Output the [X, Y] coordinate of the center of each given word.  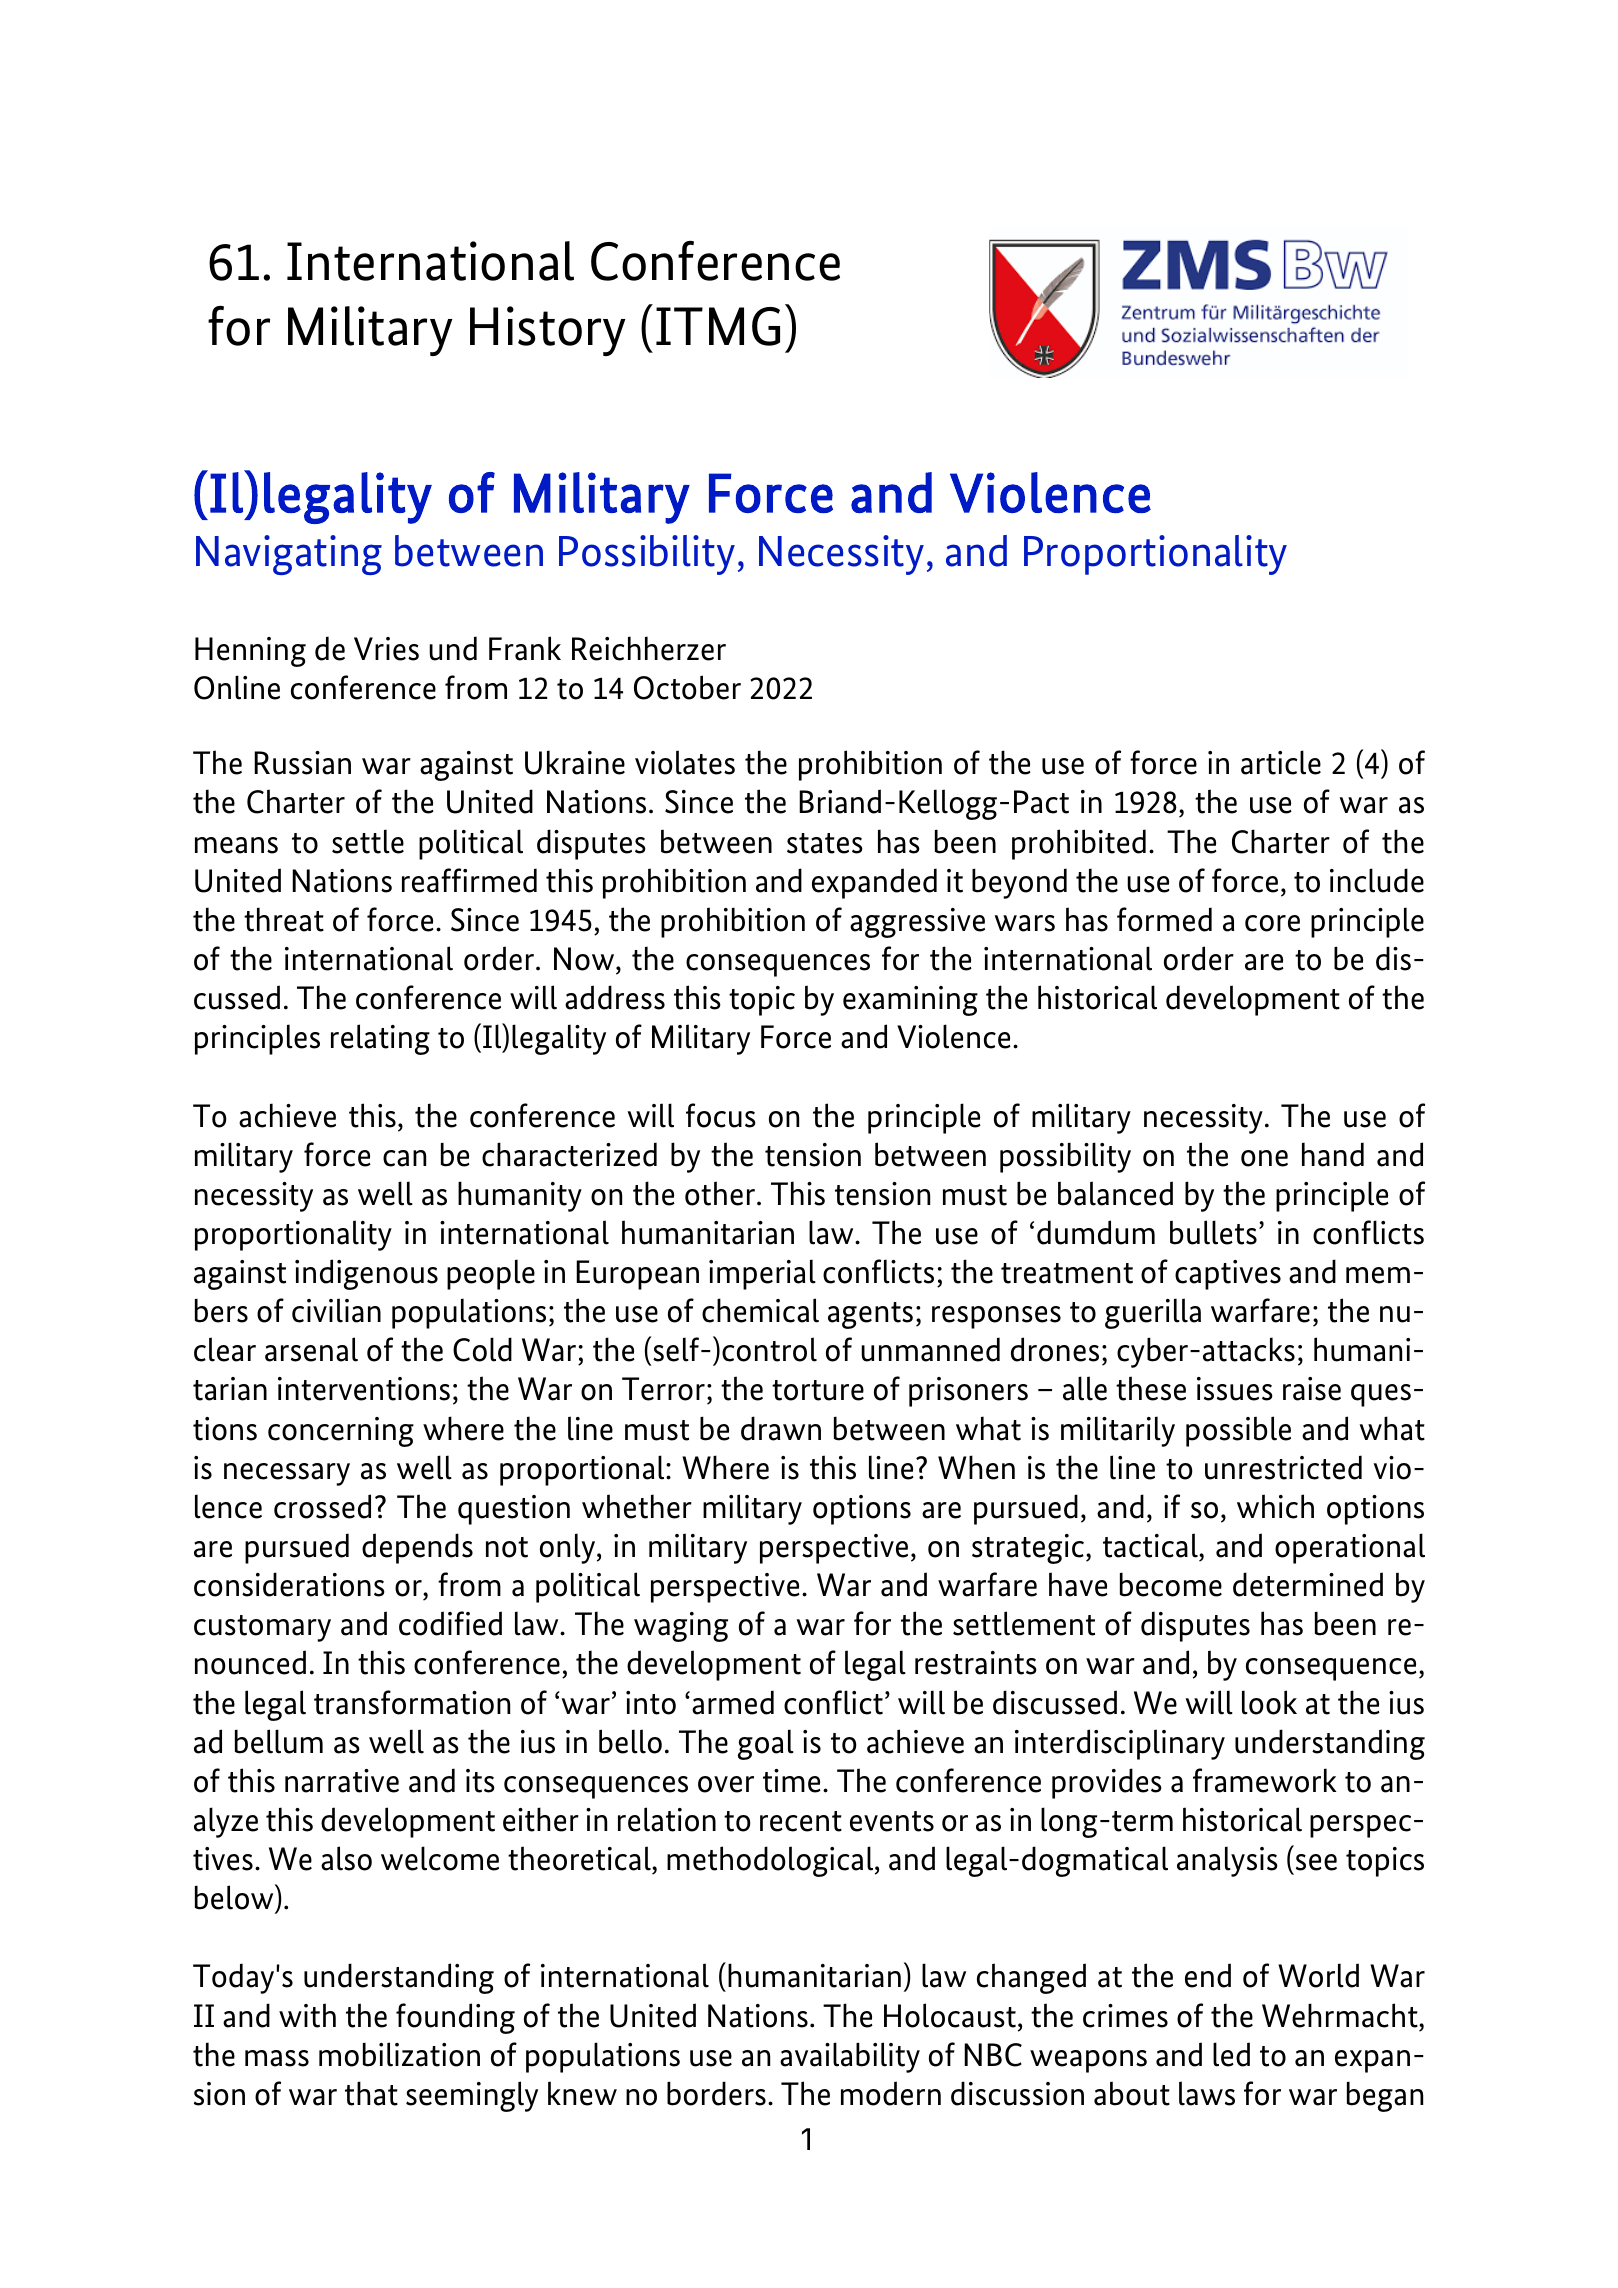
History [548, 331]
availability [850, 2057]
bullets [1213, 1232]
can [404, 1158]
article [1281, 762]
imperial [762, 1274]
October [687, 687]
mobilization [399, 2054]
